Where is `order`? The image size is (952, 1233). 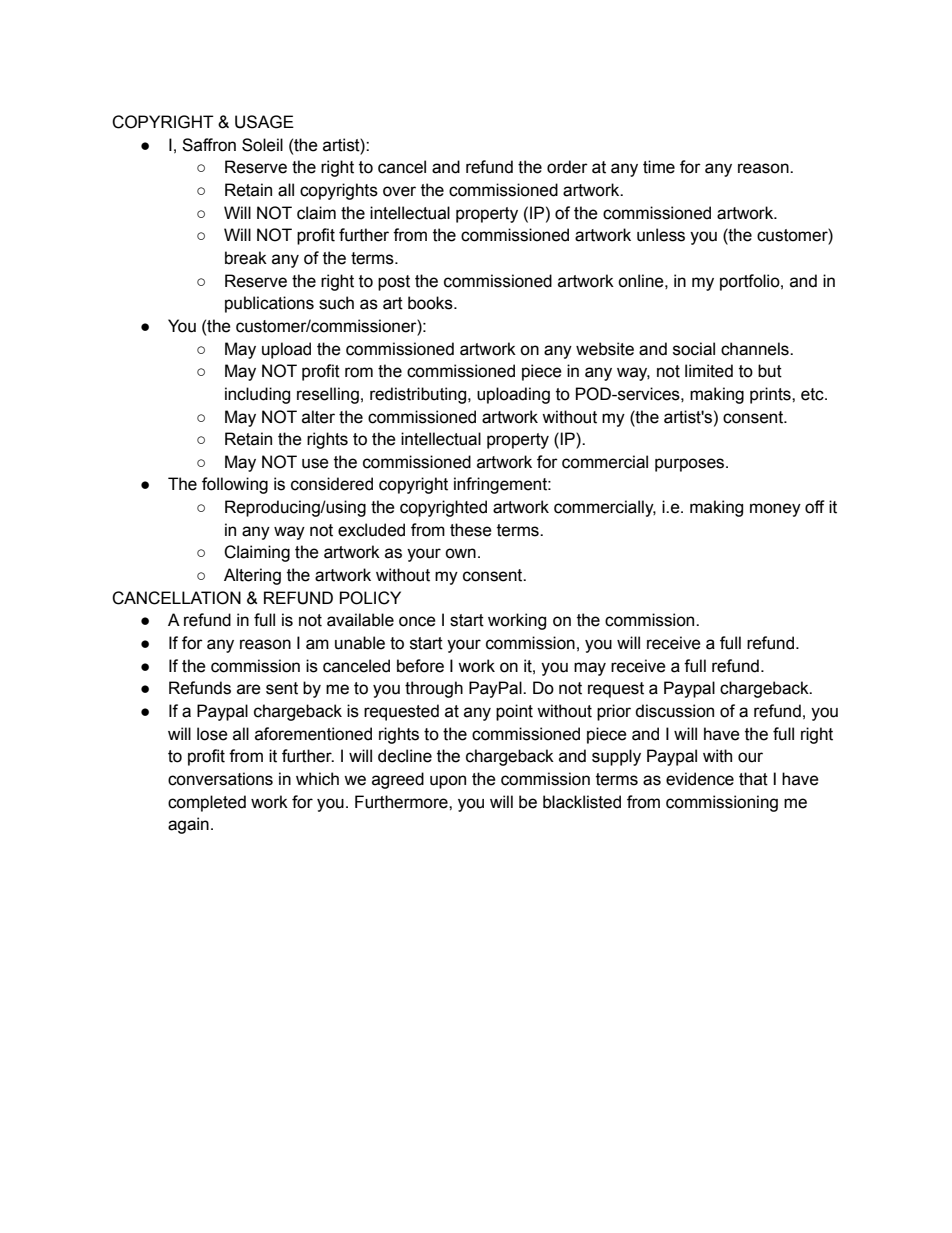 order is located at coordinates (567, 167).
